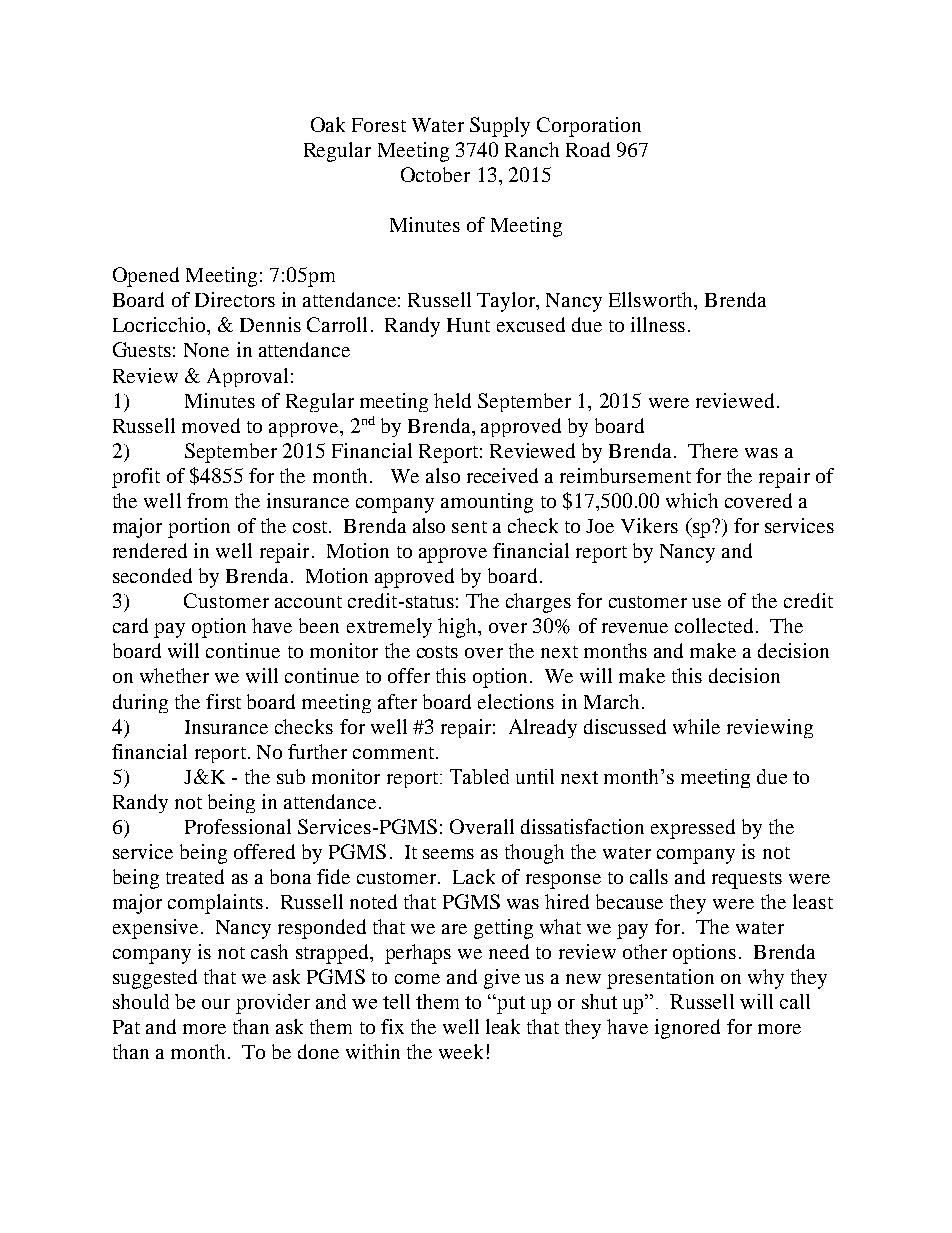  I want to click on Road, so click(588, 149).
